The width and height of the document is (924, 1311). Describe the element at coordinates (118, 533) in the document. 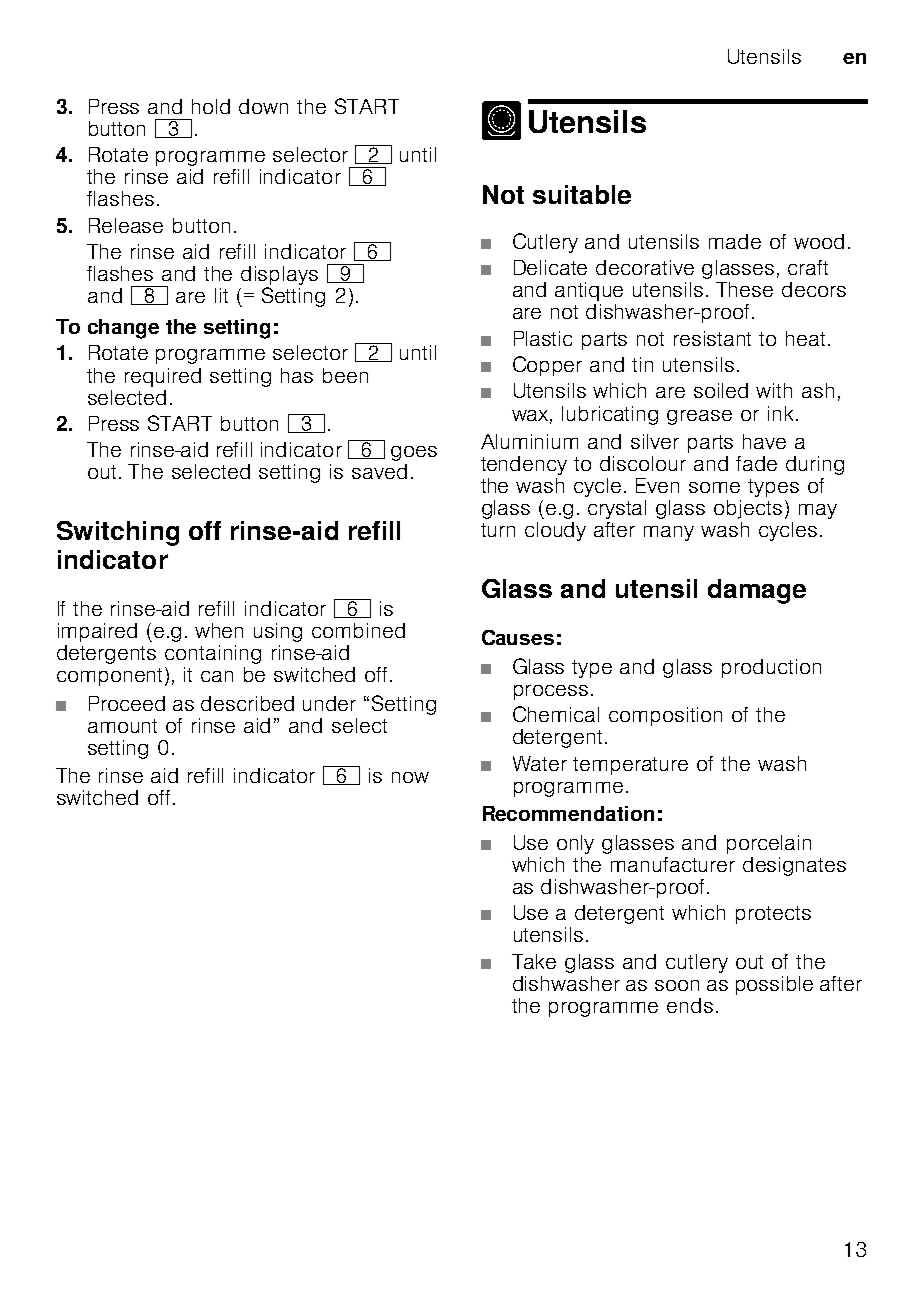

I see `Switching` at that location.
